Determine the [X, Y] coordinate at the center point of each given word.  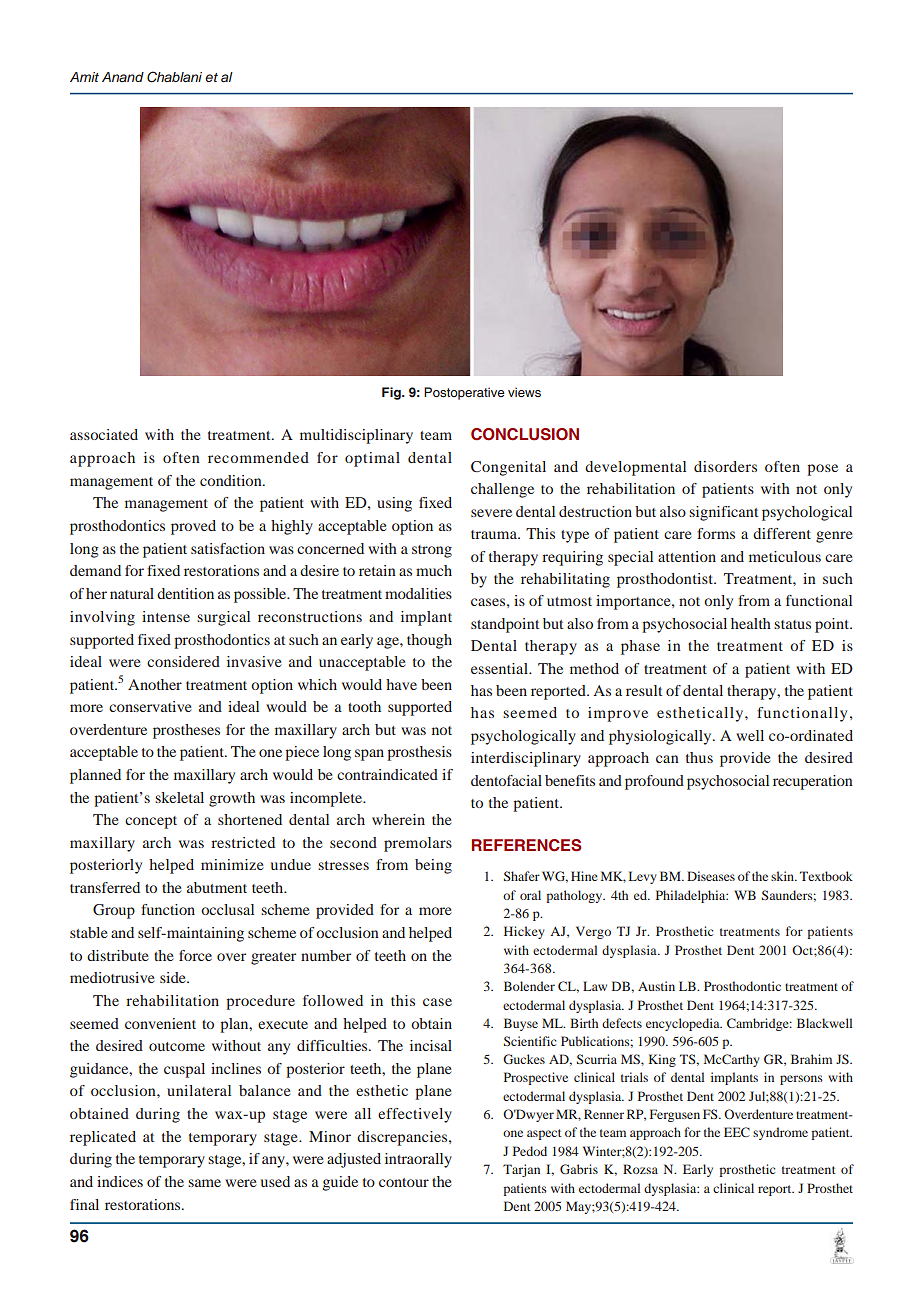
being [433, 866]
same [204, 1183]
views [524, 392]
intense [166, 616]
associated [104, 434]
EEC [737, 1132]
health [751, 623]
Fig [392, 393]
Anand [123, 77]
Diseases [711, 876]
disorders [725, 466]
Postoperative [464, 393]
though [429, 641]
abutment [217, 887]
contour [404, 1182]
